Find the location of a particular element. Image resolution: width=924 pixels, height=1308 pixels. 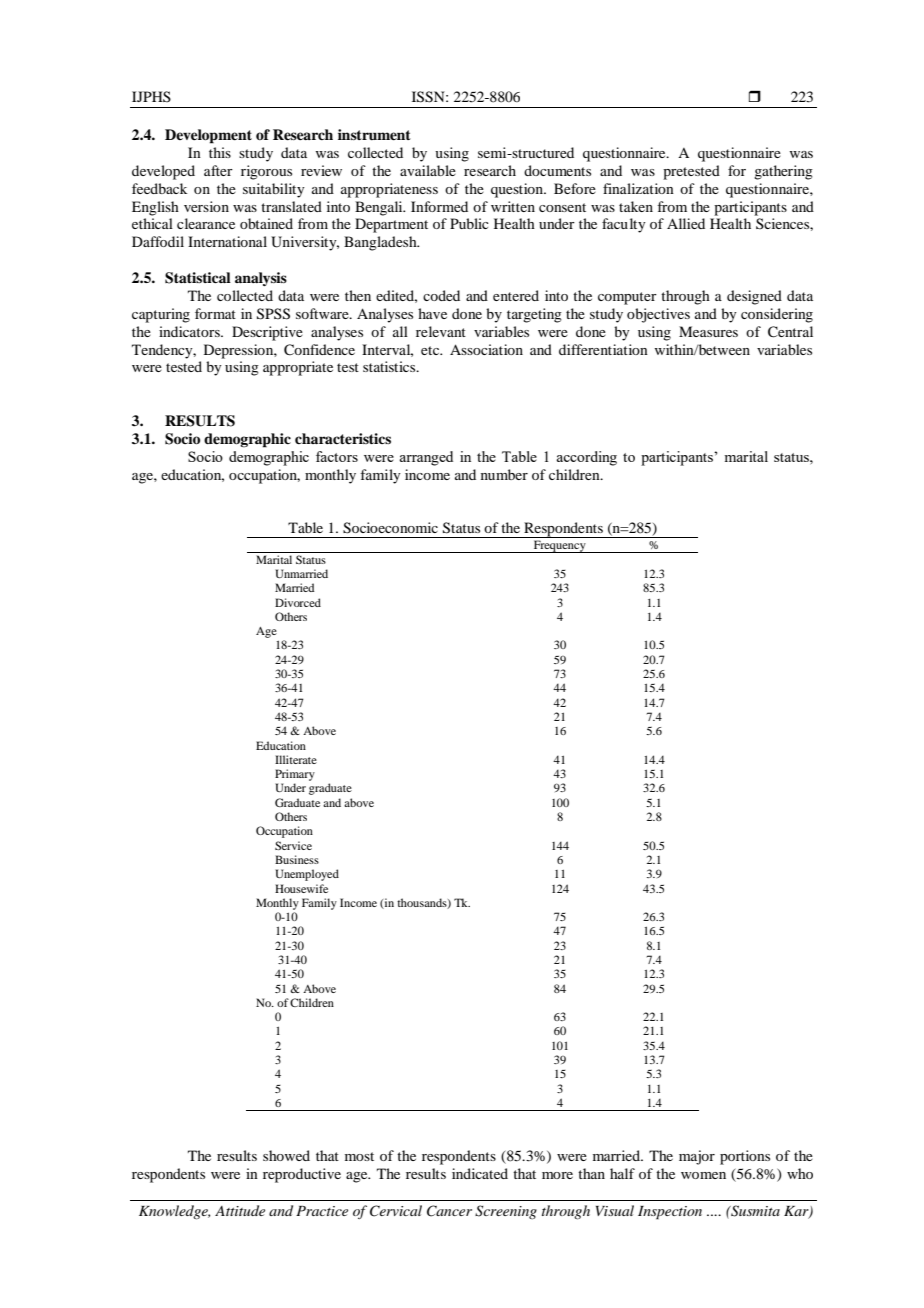

portions is located at coordinates (745, 1157).
